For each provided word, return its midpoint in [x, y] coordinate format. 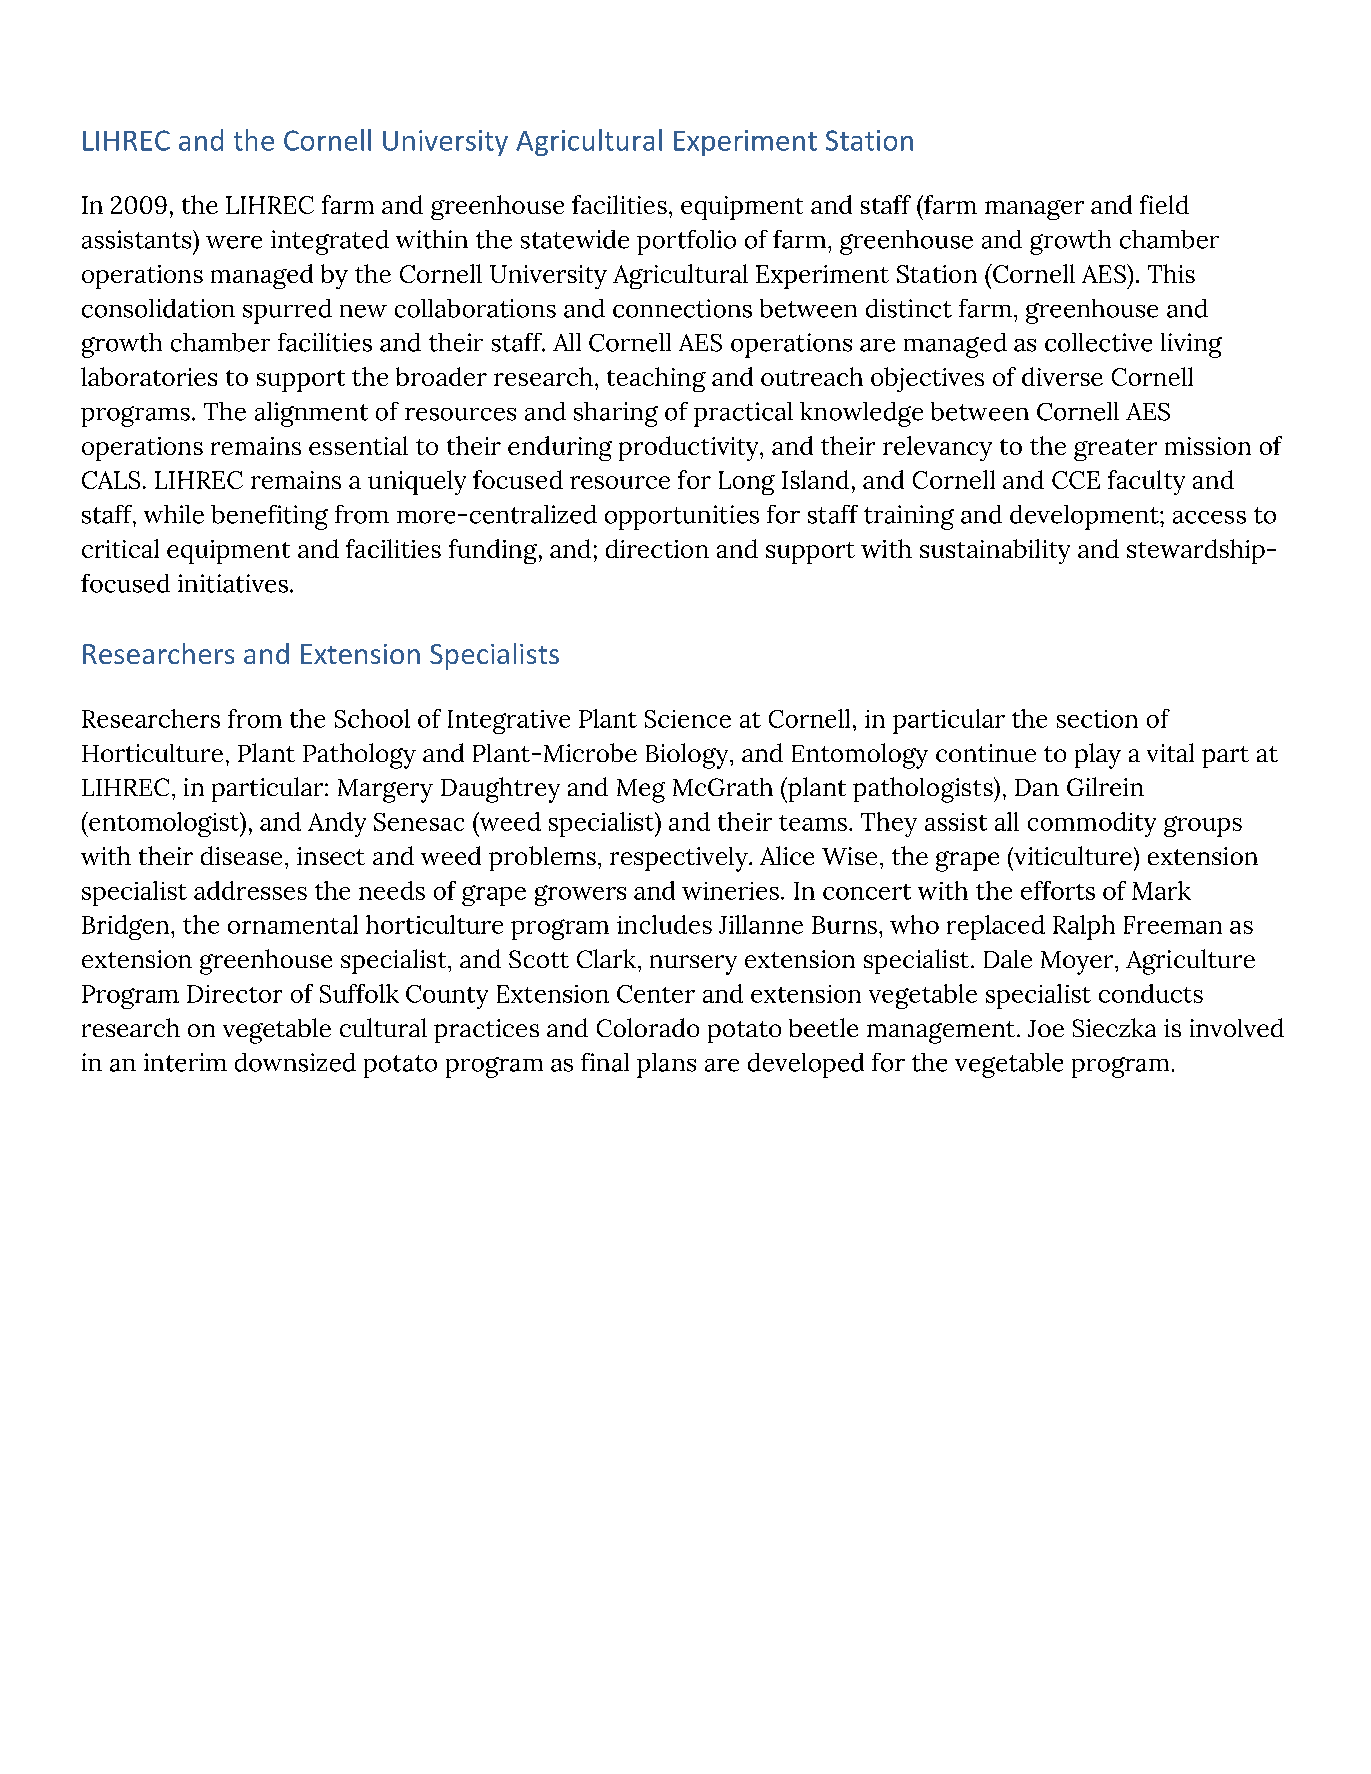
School [372, 718]
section [1097, 719]
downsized [295, 1062]
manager [1034, 210]
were [234, 242]
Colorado [648, 1027]
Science [688, 719]
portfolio [686, 242]
